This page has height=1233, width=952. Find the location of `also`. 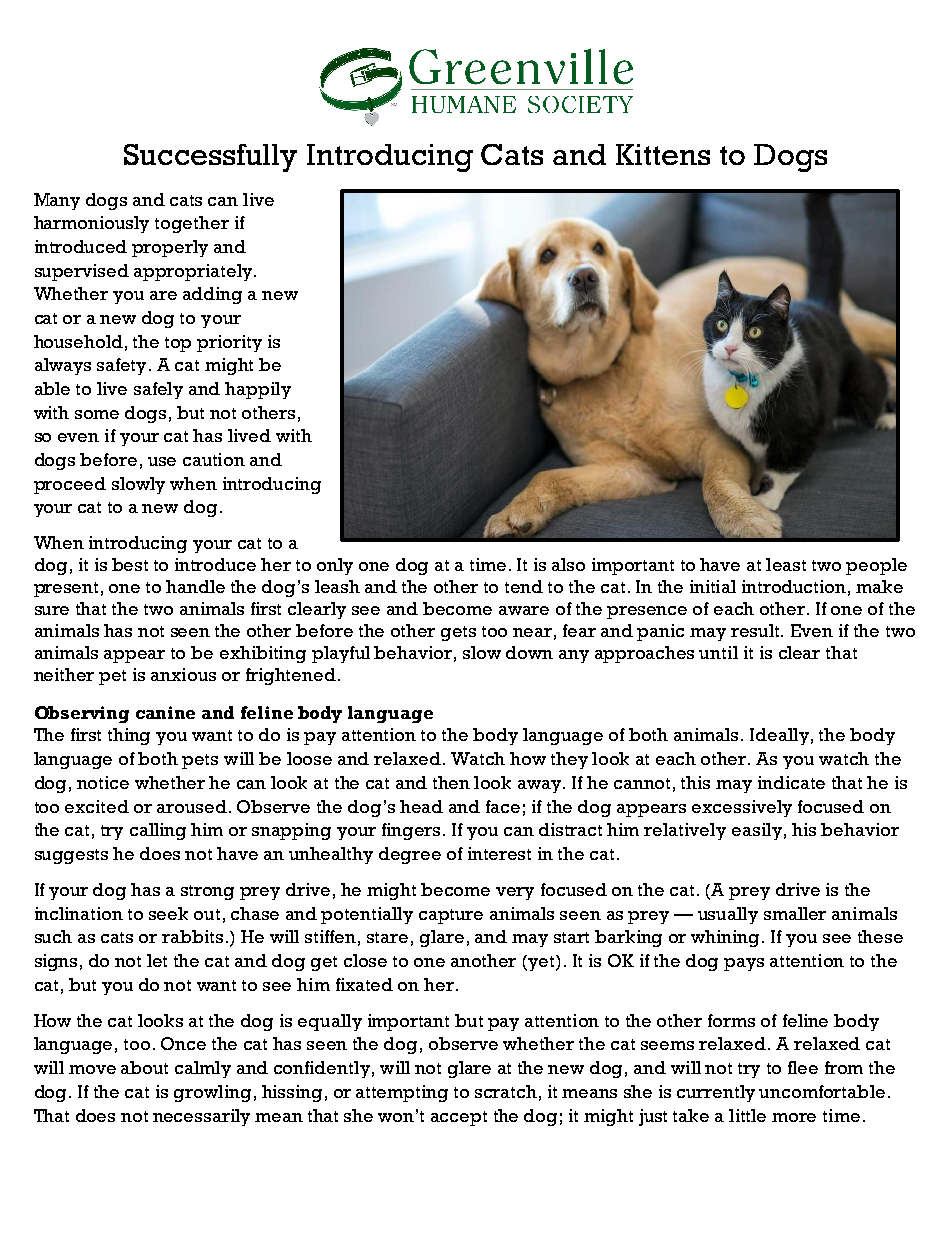

also is located at coordinates (568, 564).
